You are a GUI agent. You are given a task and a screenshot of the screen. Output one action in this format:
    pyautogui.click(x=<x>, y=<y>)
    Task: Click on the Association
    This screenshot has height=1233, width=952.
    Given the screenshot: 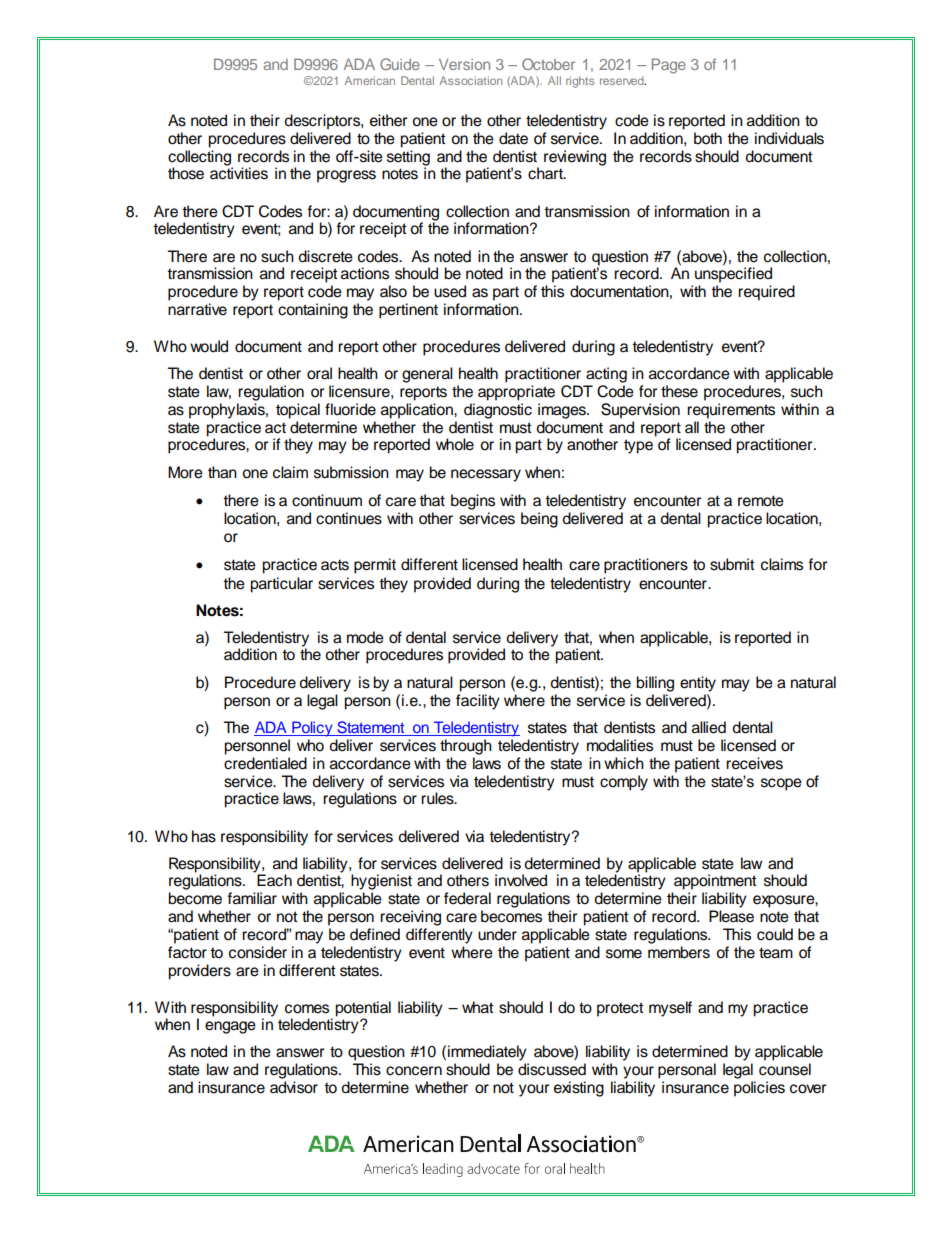 What is the action you would take?
    pyautogui.click(x=471, y=80)
